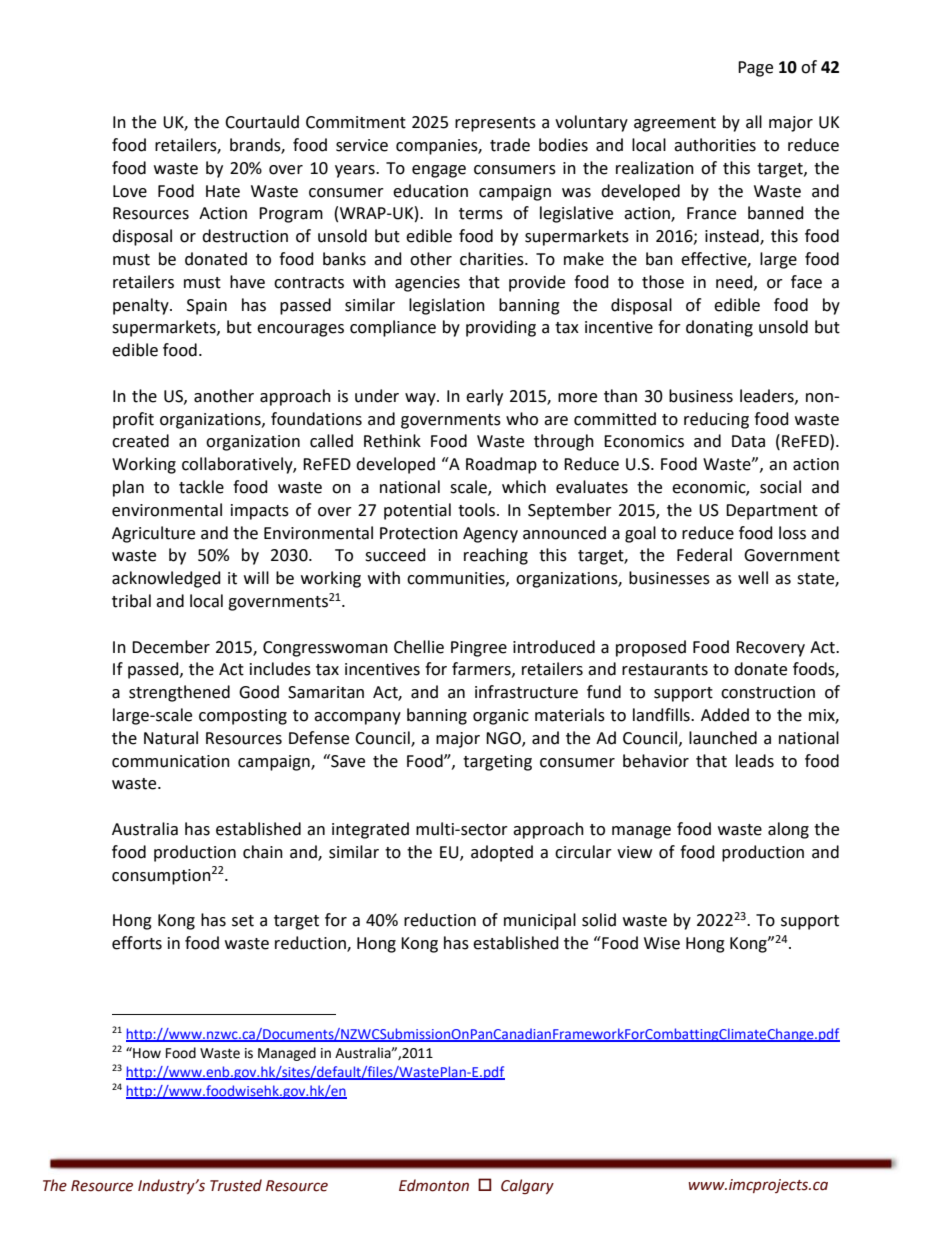  Describe the element at coordinates (207, 307) in the document. I see `Spain` at that location.
